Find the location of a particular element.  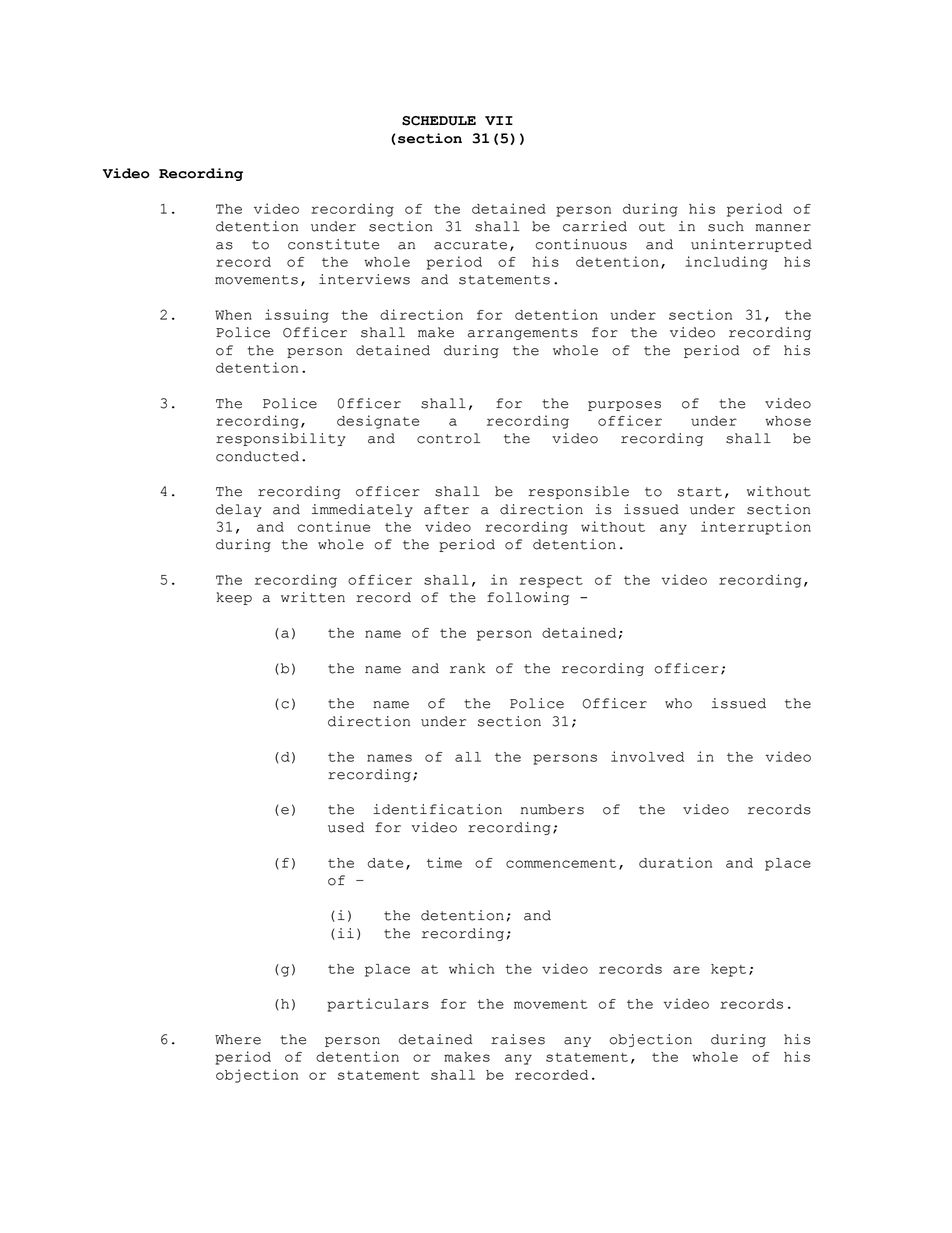

VII is located at coordinates (499, 120).
